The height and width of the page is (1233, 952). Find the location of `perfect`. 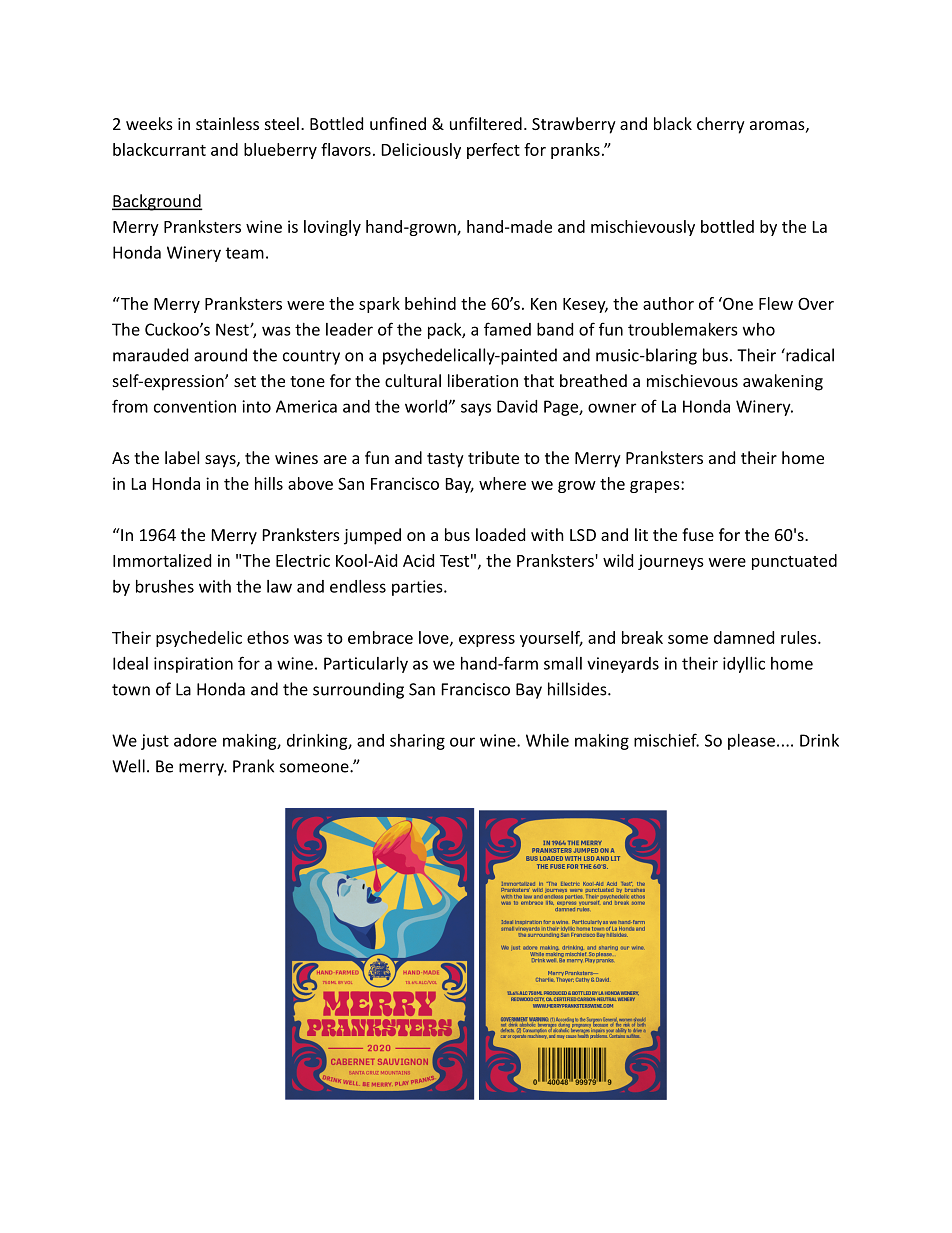

perfect is located at coordinates (493, 151).
